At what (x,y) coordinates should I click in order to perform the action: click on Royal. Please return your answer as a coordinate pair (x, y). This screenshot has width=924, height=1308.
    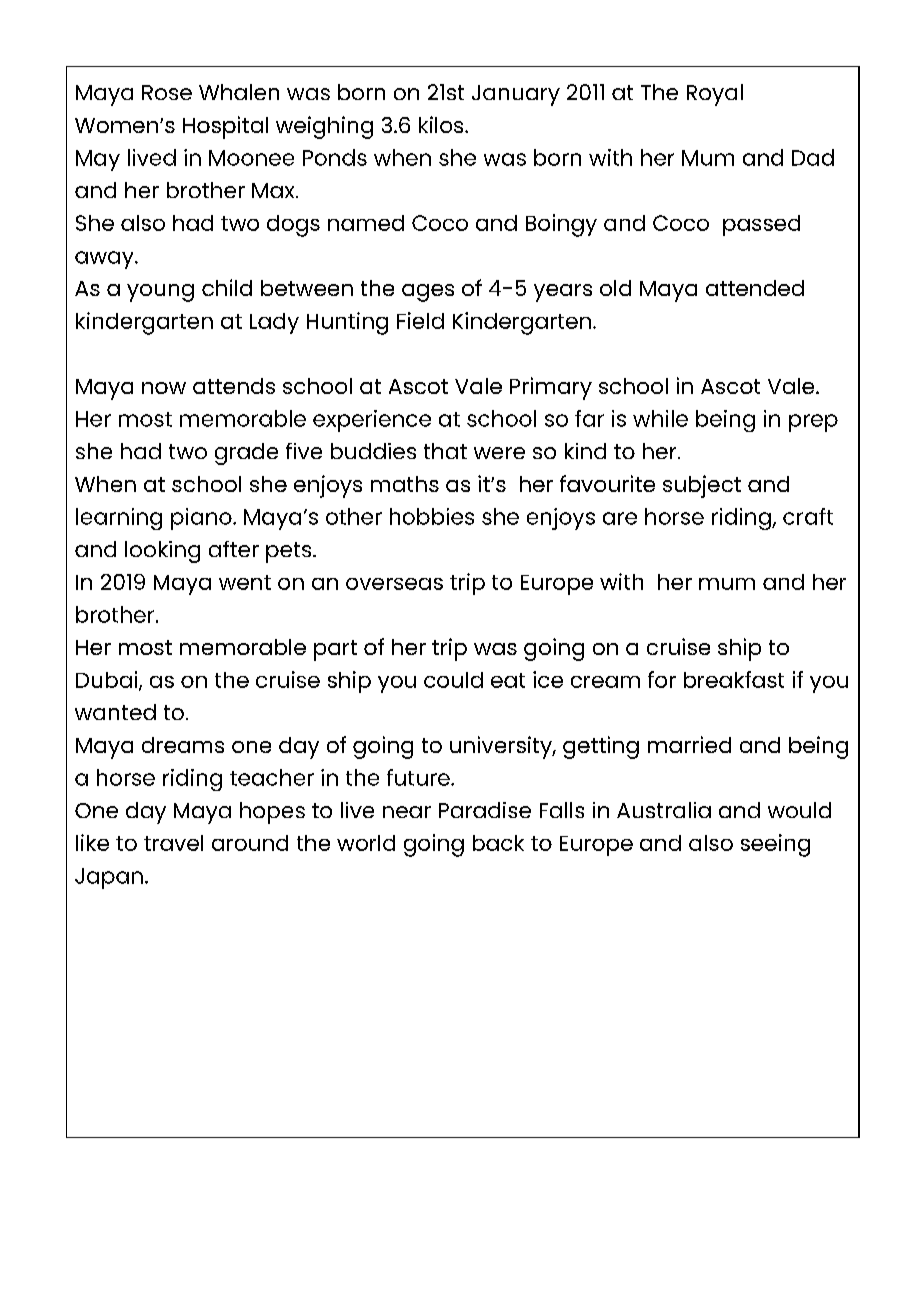
    Looking at the image, I should click on (715, 95).
